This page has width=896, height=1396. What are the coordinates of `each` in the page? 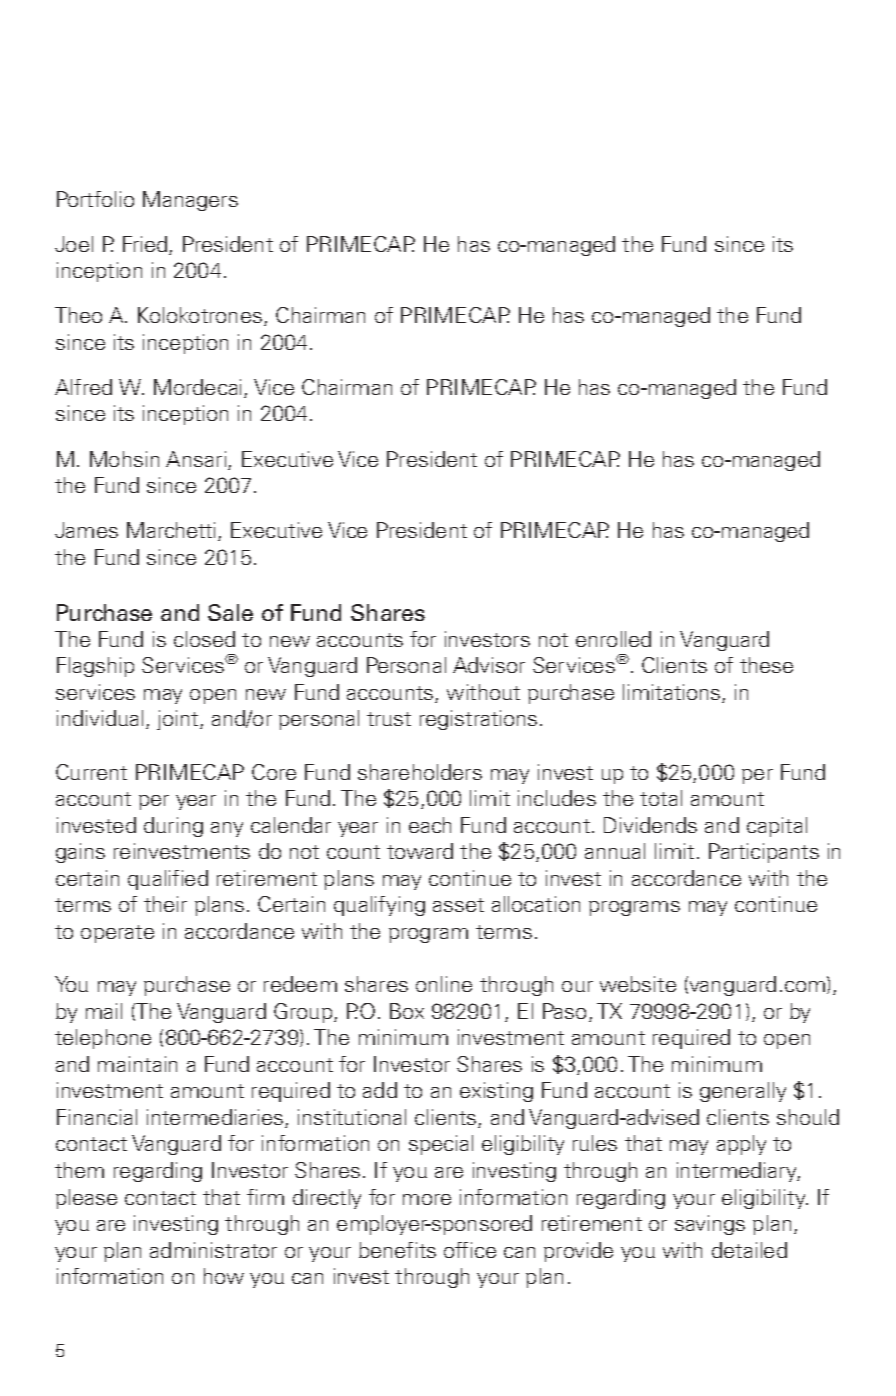 It's located at (430, 825).
